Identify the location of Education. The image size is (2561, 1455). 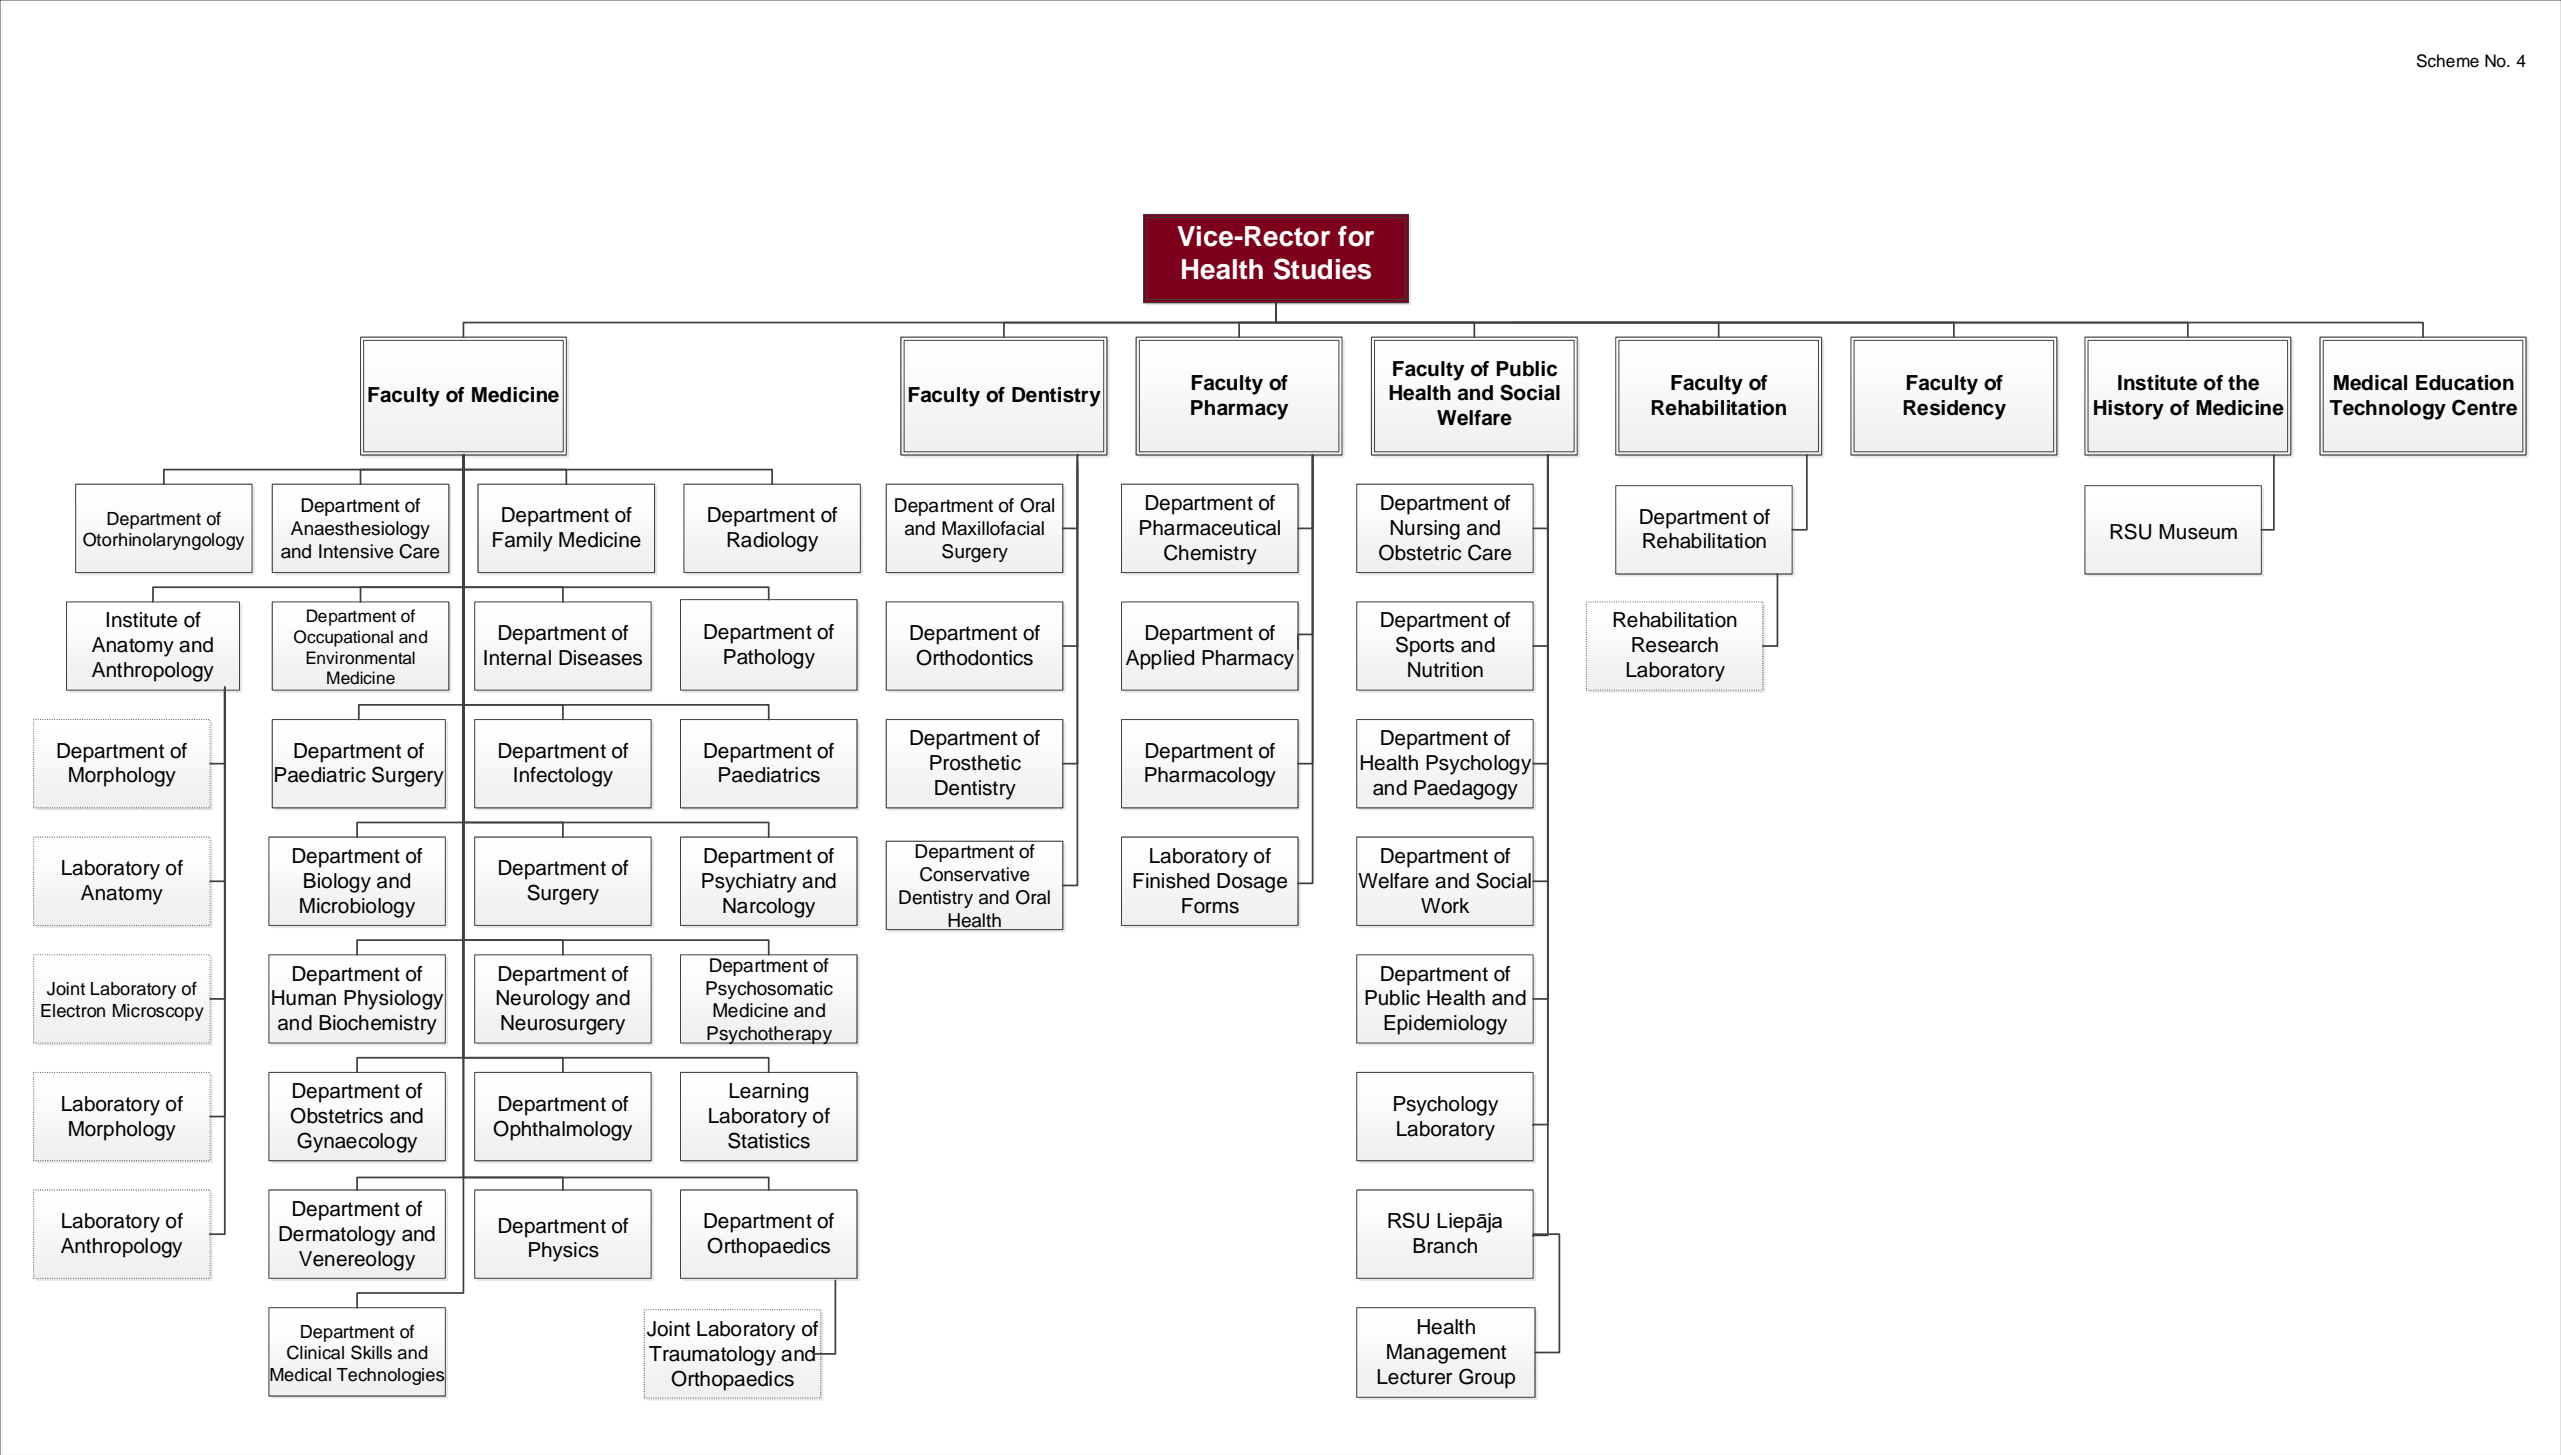
(2465, 383).
